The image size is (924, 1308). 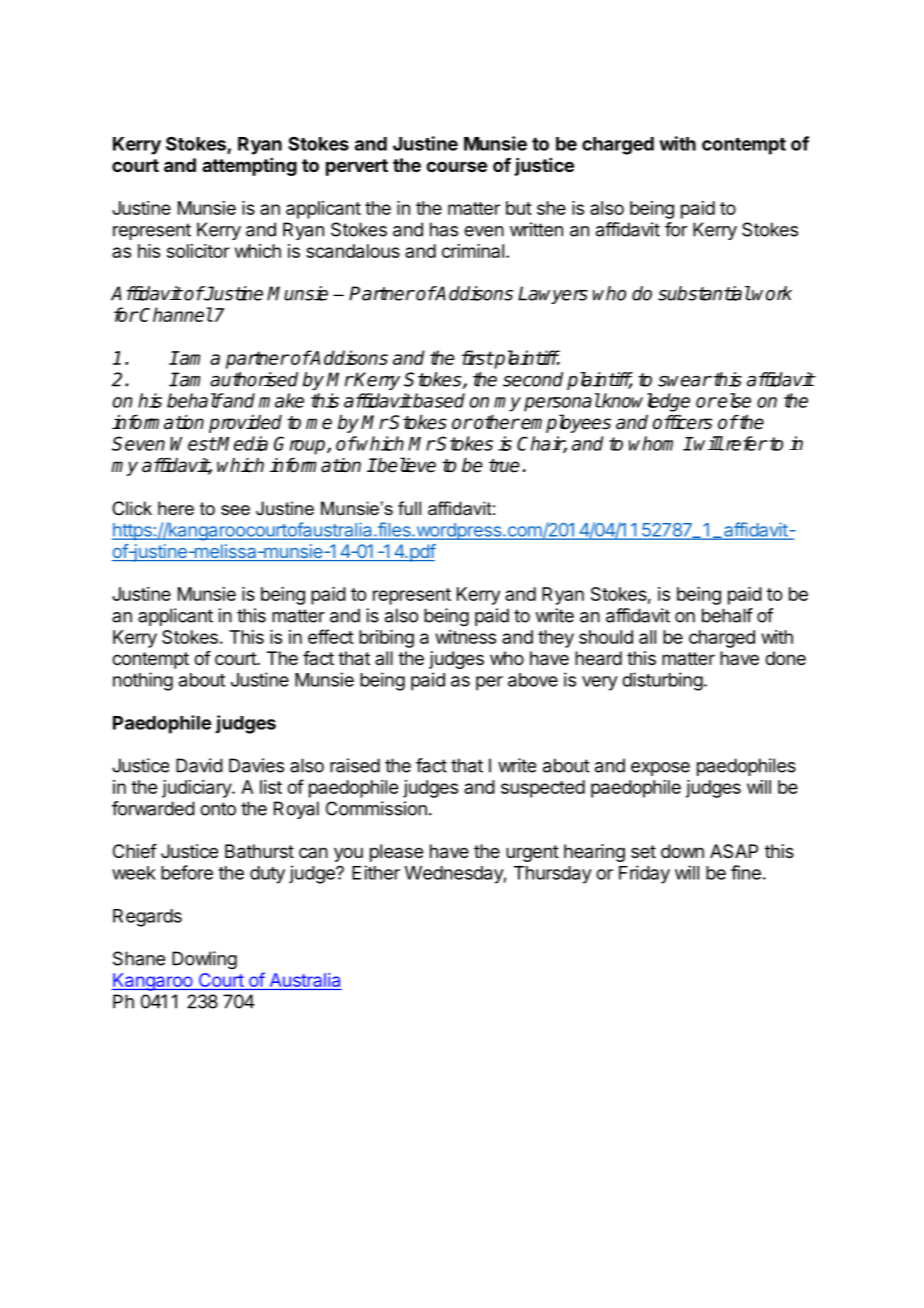 What do you see at coordinates (143, 681) in the screenshot?
I see `nothing` at bounding box center [143, 681].
